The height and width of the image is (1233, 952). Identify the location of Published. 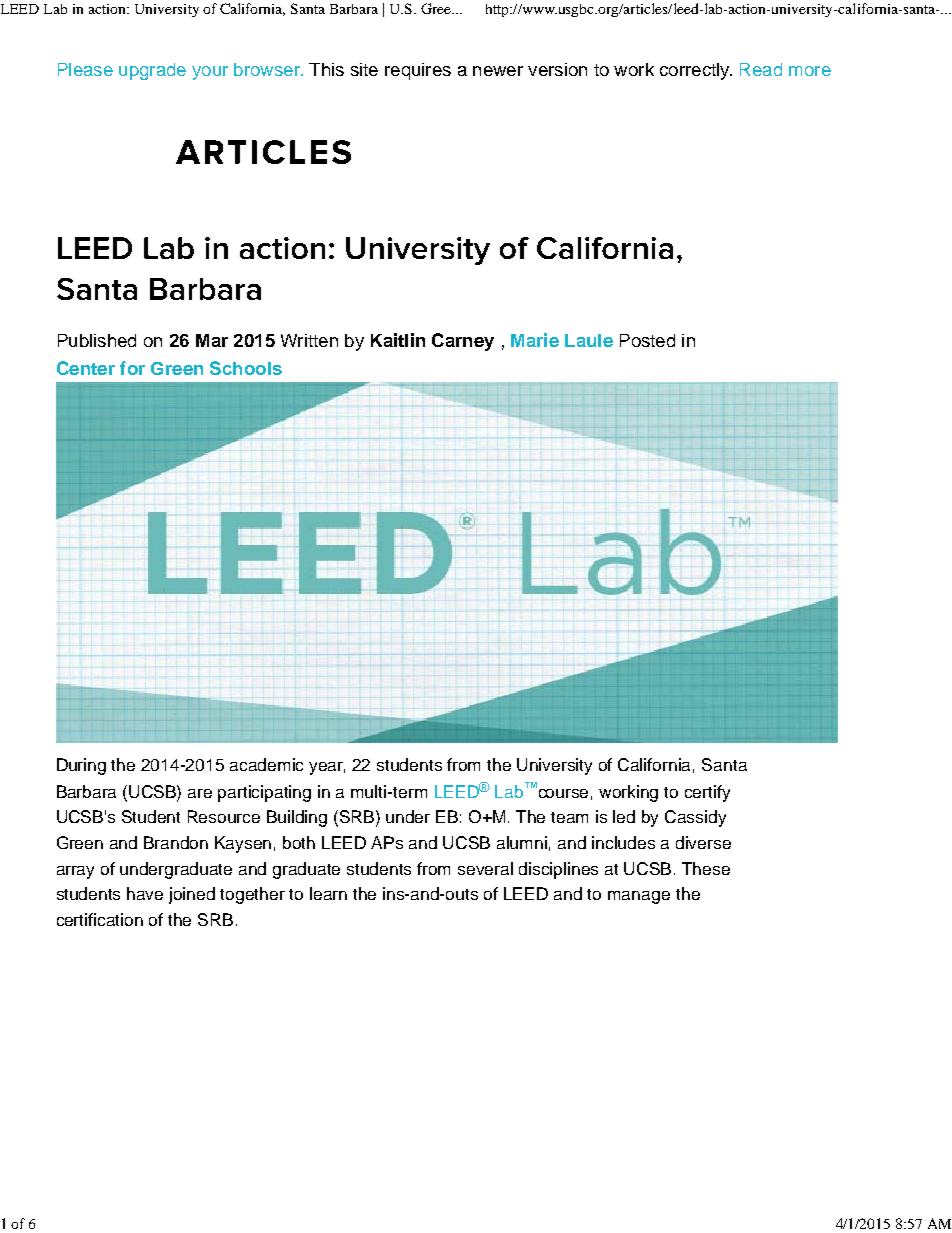
(97, 340).
